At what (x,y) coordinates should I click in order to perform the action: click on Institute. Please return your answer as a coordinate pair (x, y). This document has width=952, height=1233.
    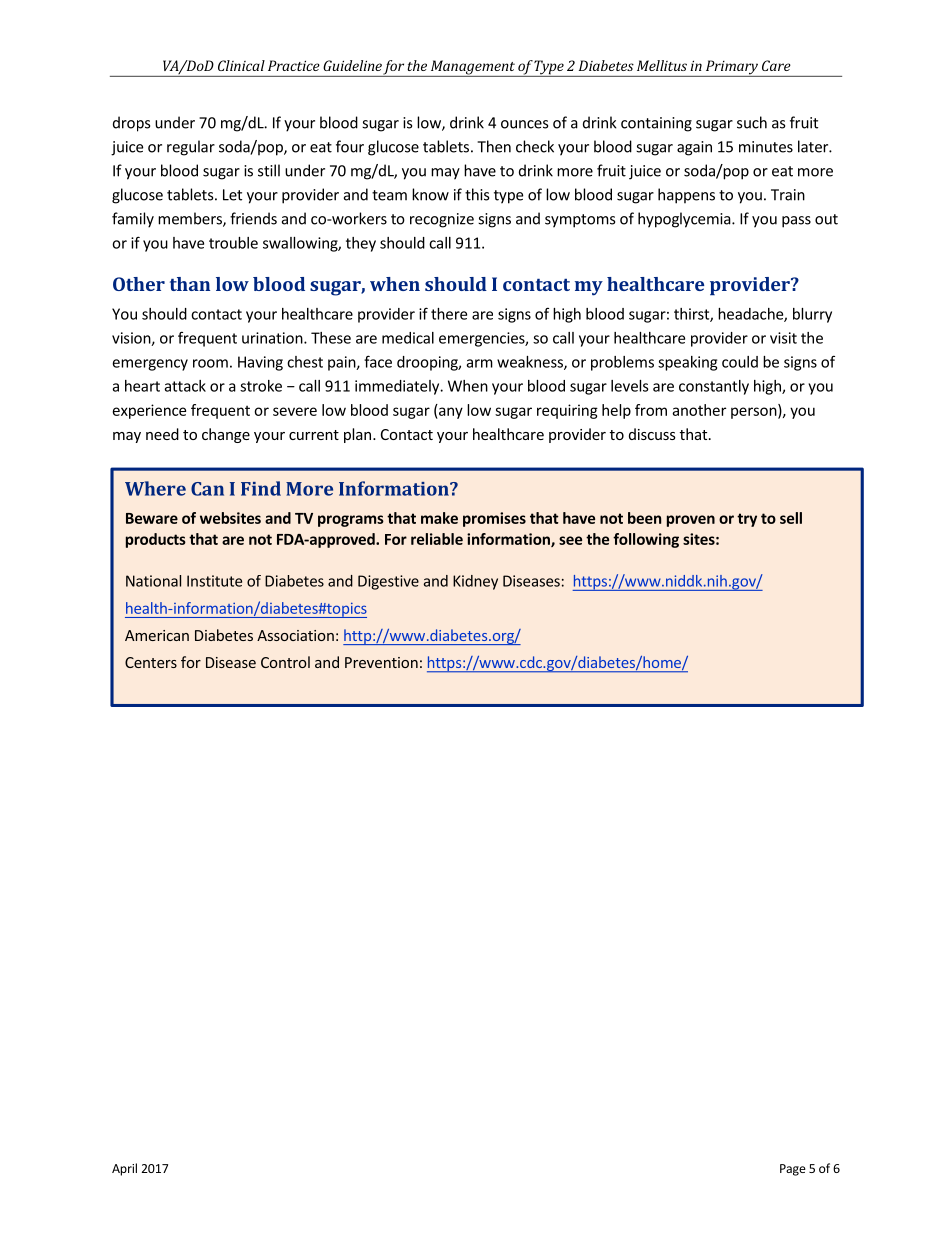
    Looking at the image, I should click on (214, 581).
